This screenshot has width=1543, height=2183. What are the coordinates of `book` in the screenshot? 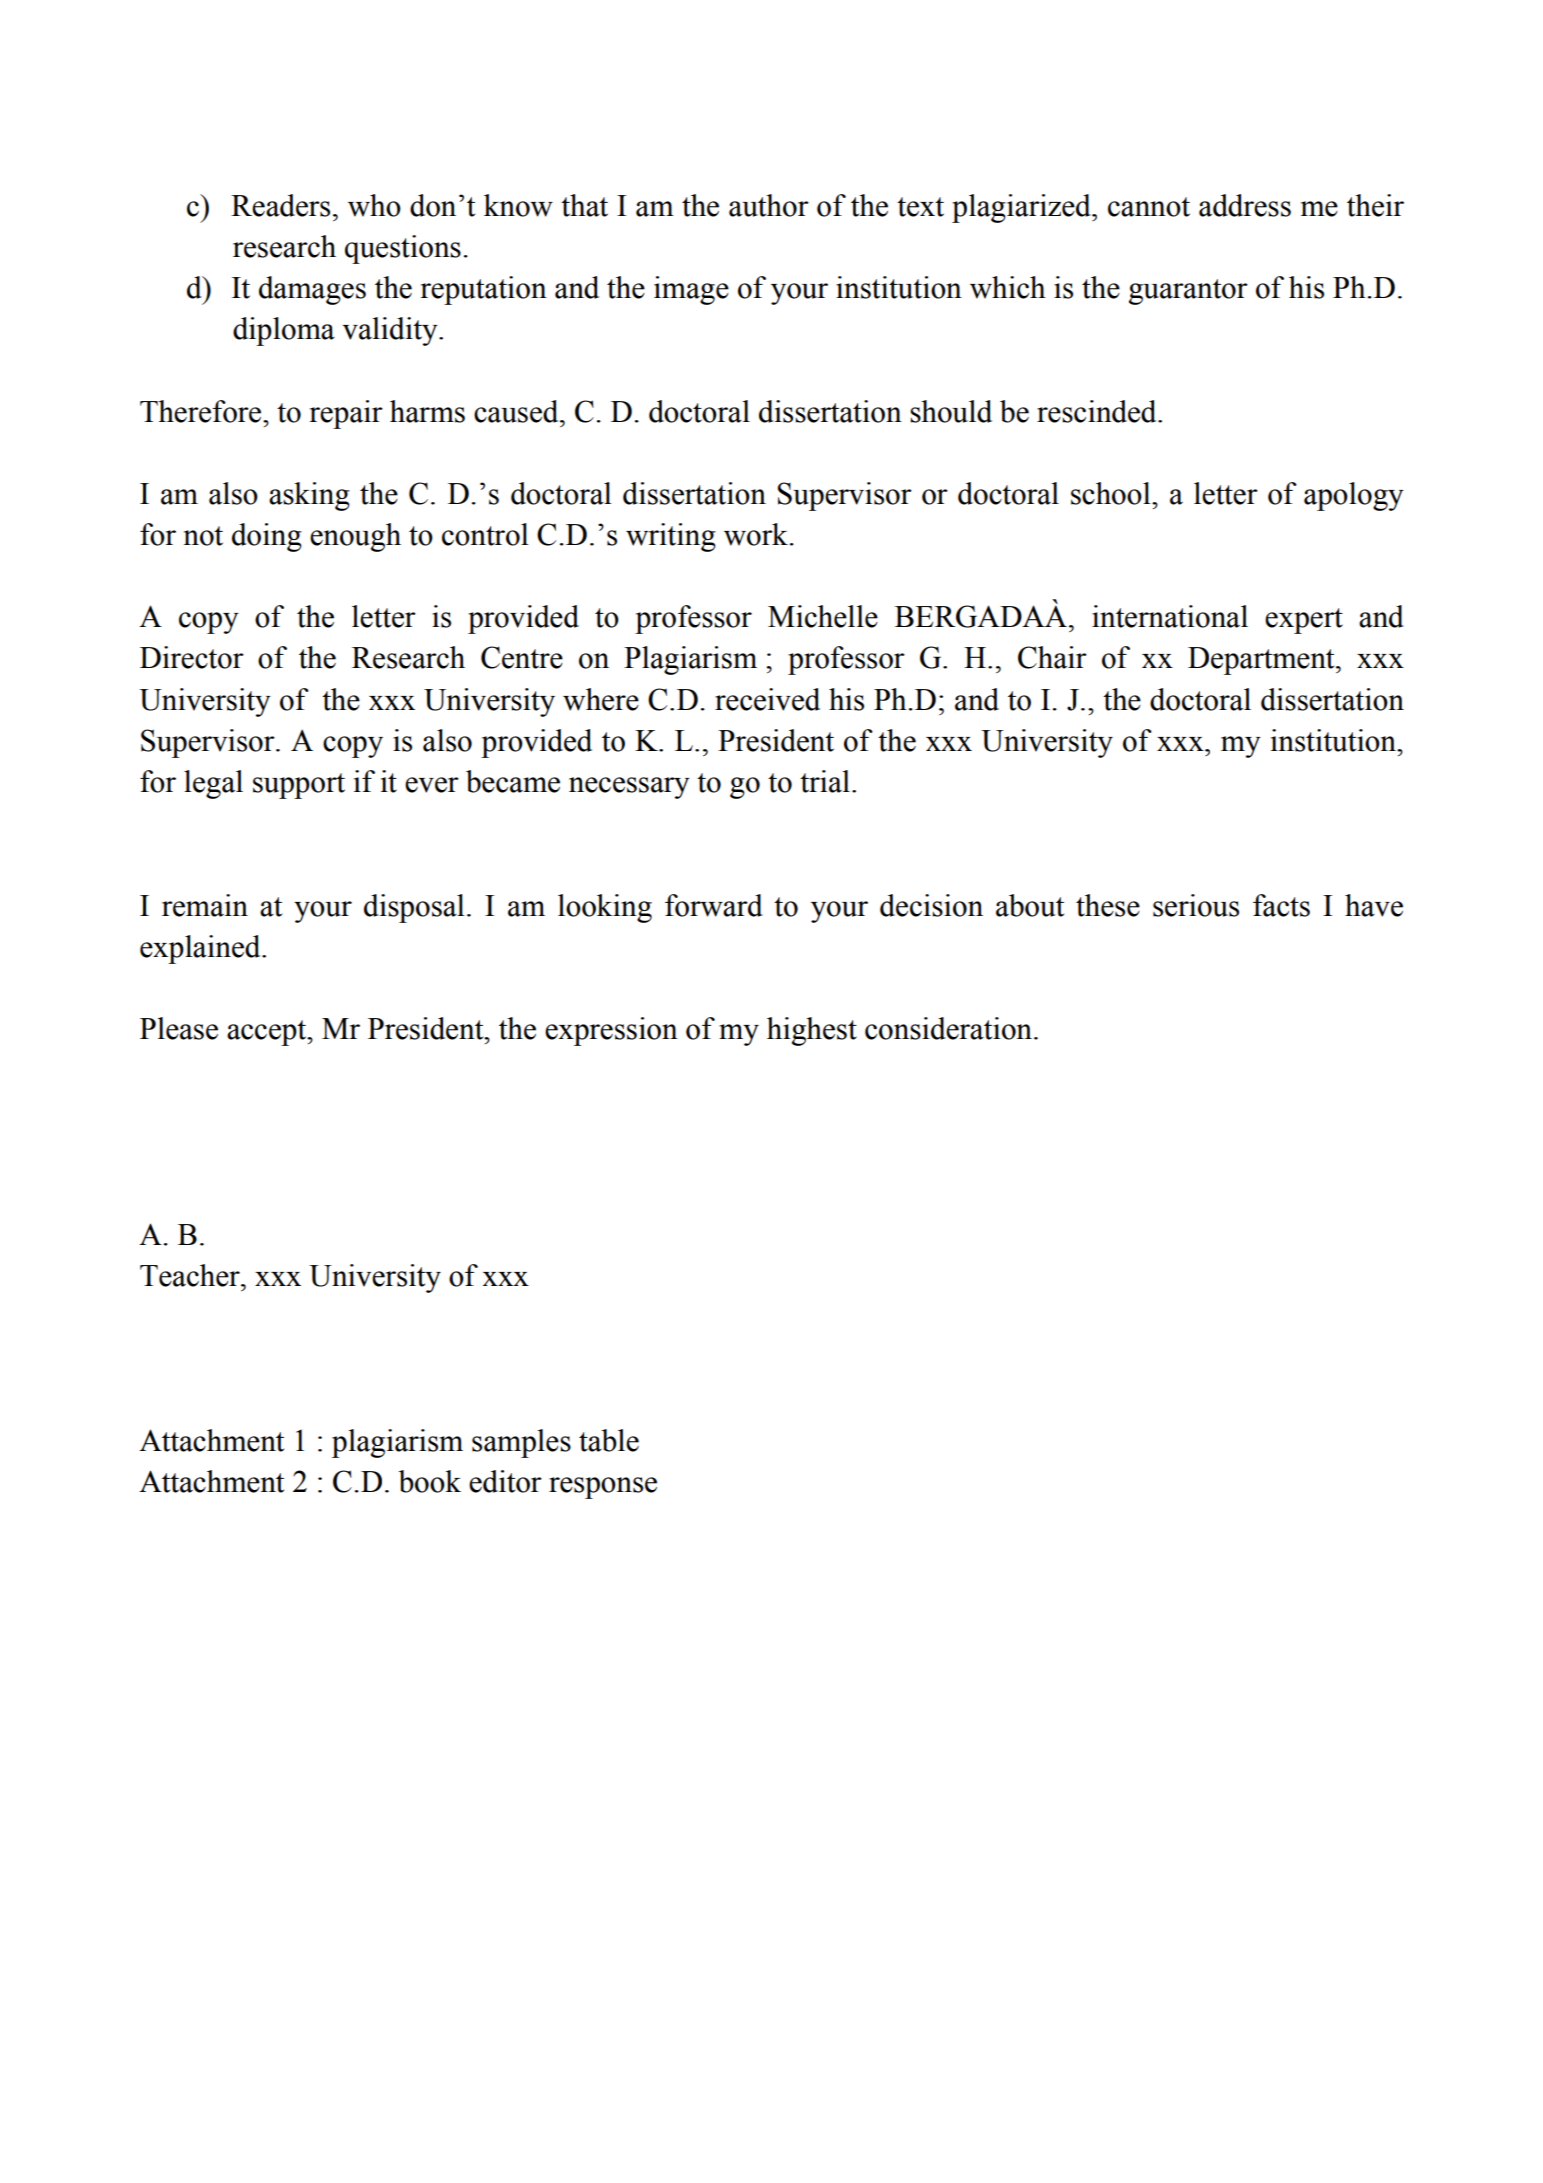 It's located at (429, 1481).
